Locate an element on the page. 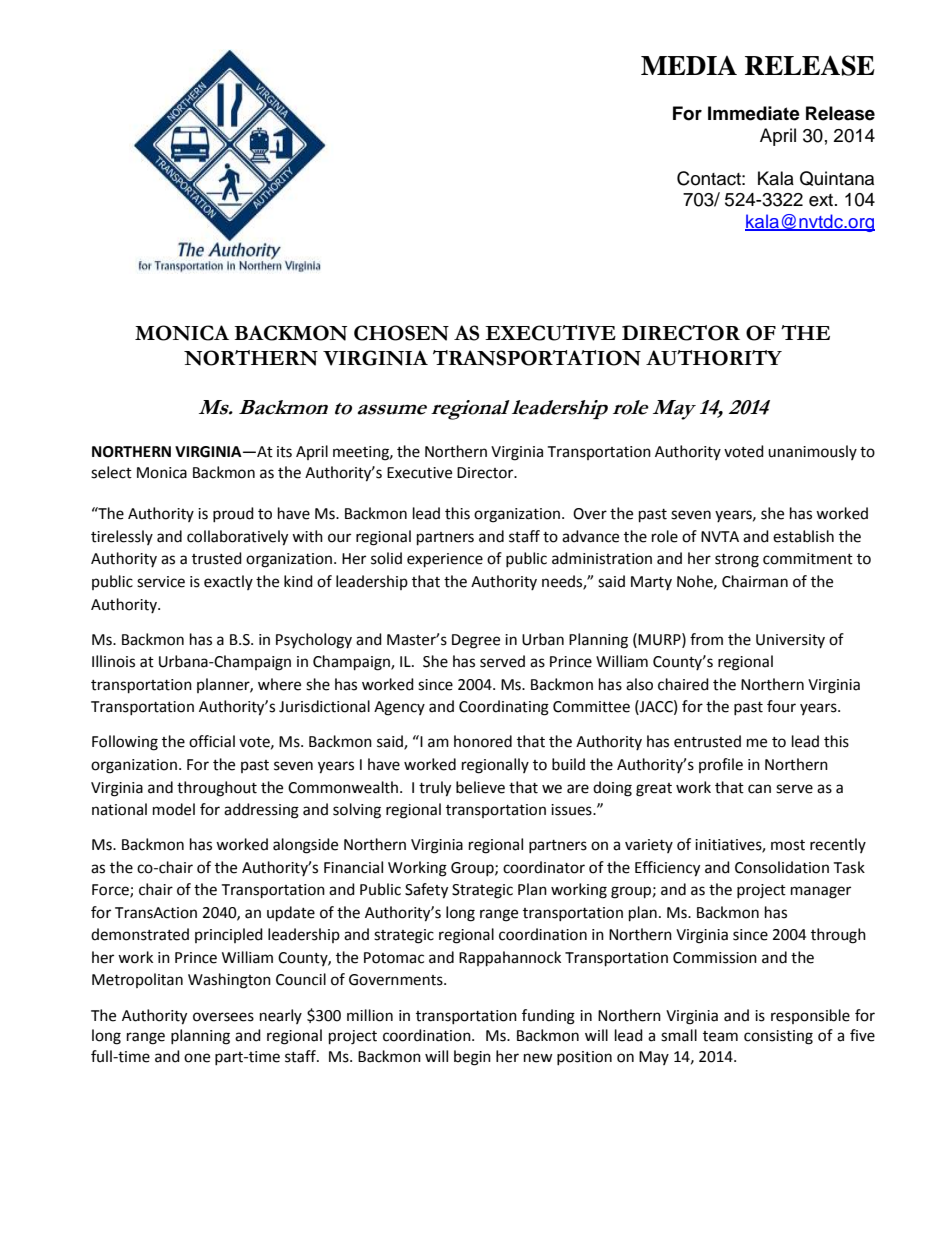  ext is located at coordinates (822, 200).
